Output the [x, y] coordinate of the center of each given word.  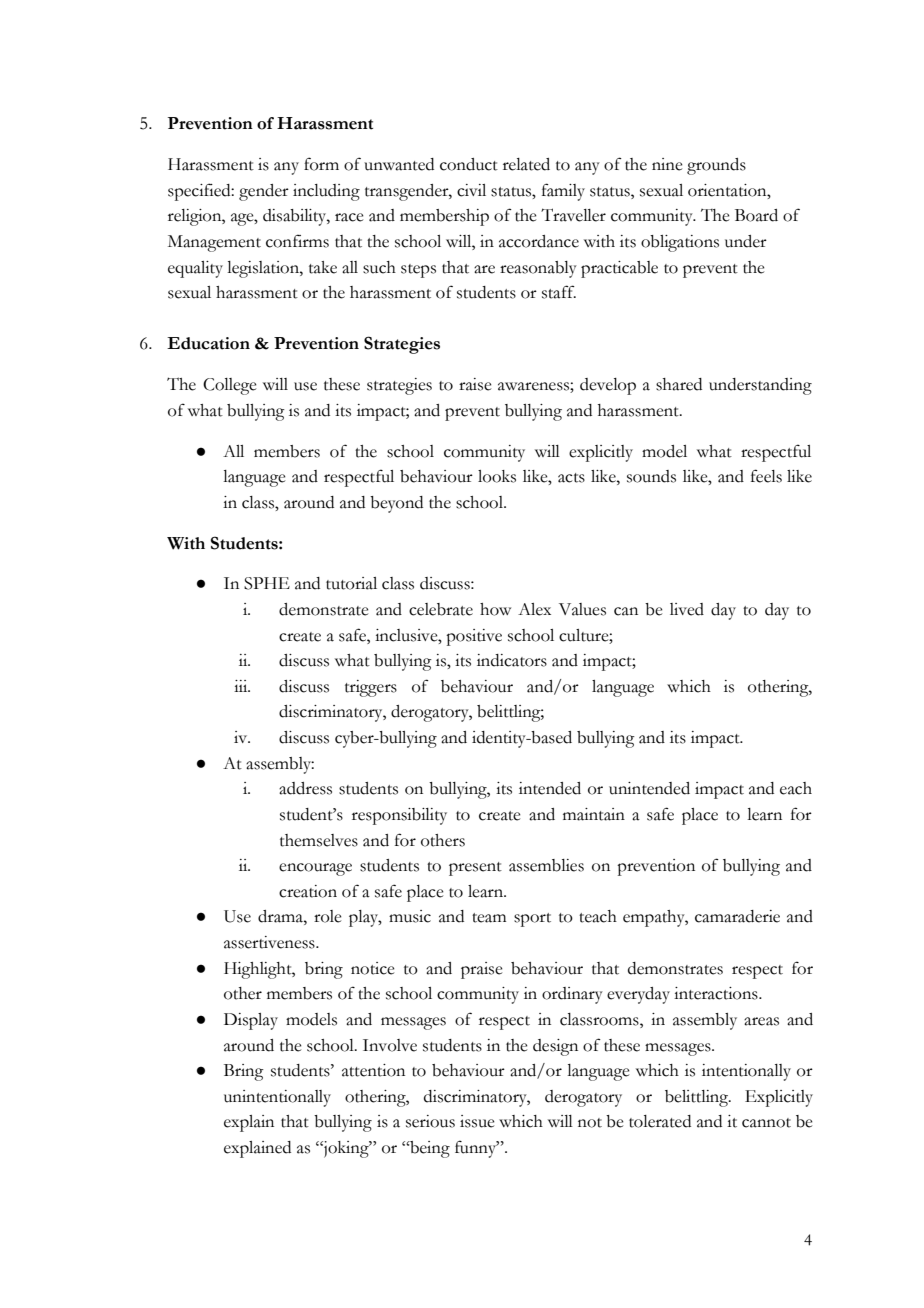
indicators [512, 660]
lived [687, 609]
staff [559, 292]
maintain [594, 814]
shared [679, 384]
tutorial [351, 583]
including [326, 192]
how [495, 609]
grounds [716, 166]
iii [242, 686]
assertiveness [270, 942]
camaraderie [737, 916]
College [230, 386]
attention [373, 1070]
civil [471, 190]
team [489, 918]
